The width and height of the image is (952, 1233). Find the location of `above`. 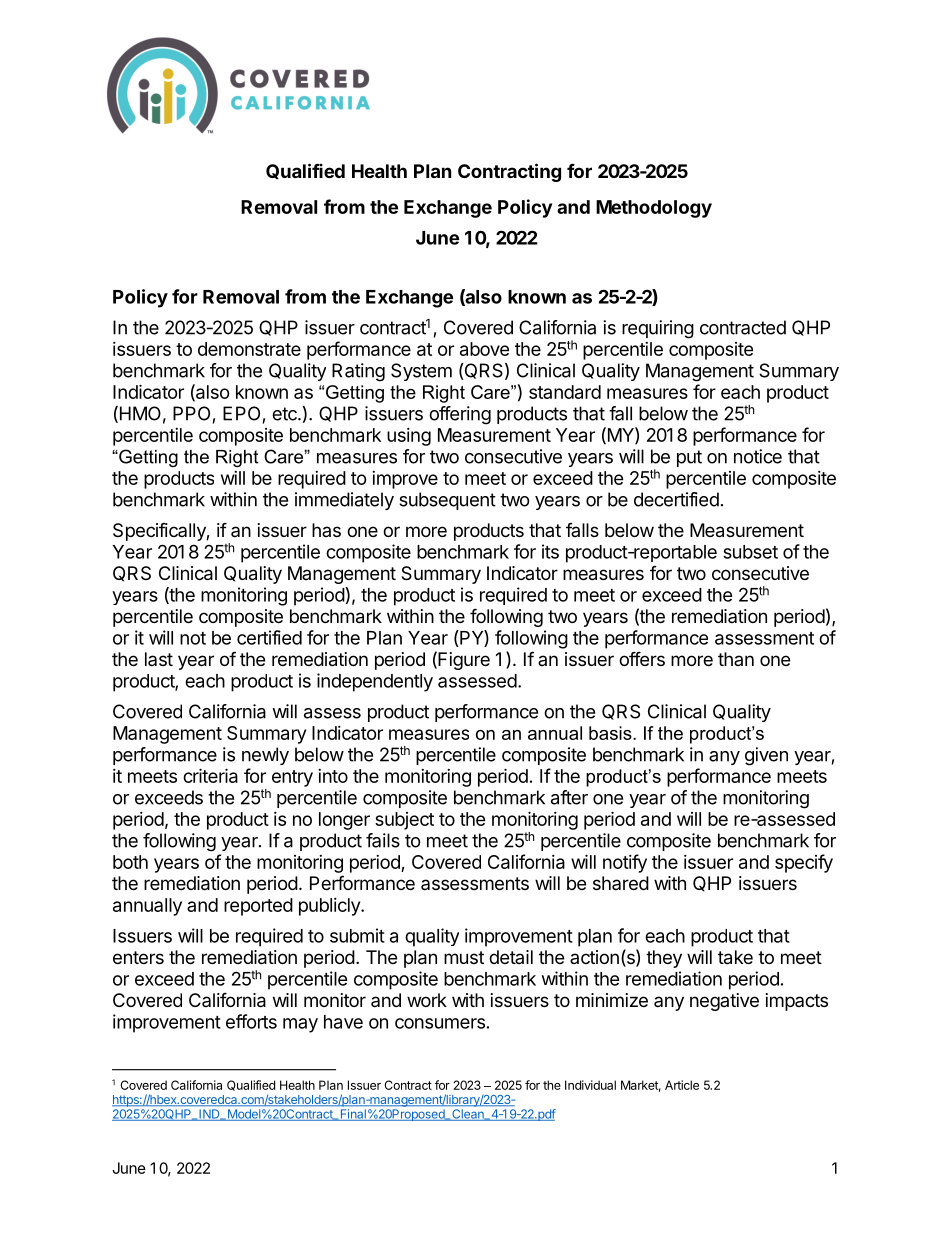

above is located at coordinates (484, 349).
